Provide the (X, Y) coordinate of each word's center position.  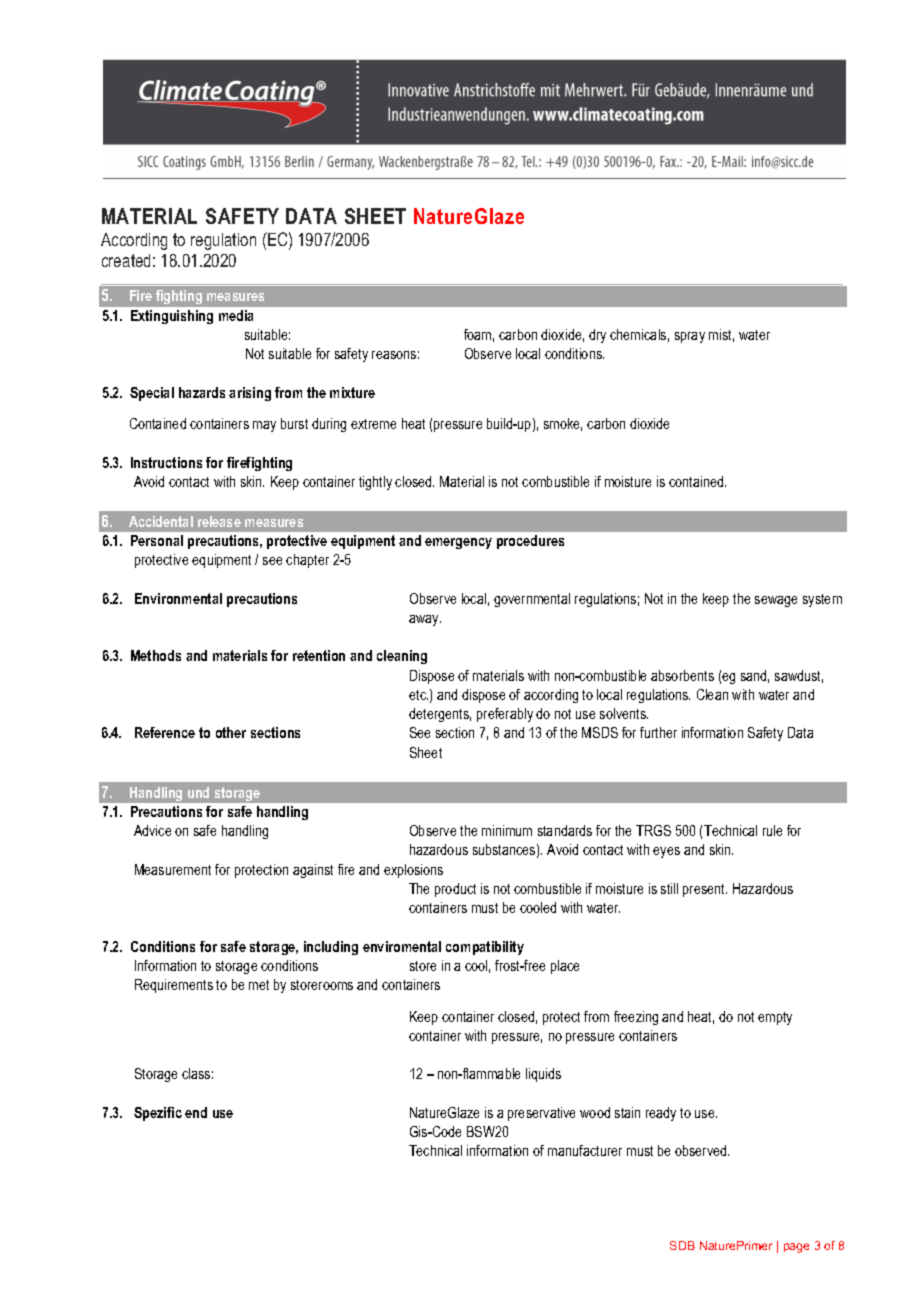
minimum (507, 830)
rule (772, 830)
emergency (458, 543)
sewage (776, 601)
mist (721, 335)
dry (597, 336)
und (198, 792)
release (219, 521)
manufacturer (585, 1150)
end (196, 1112)
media (236, 315)
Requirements (174, 986)
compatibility (485, 948)
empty (775, 1018)
